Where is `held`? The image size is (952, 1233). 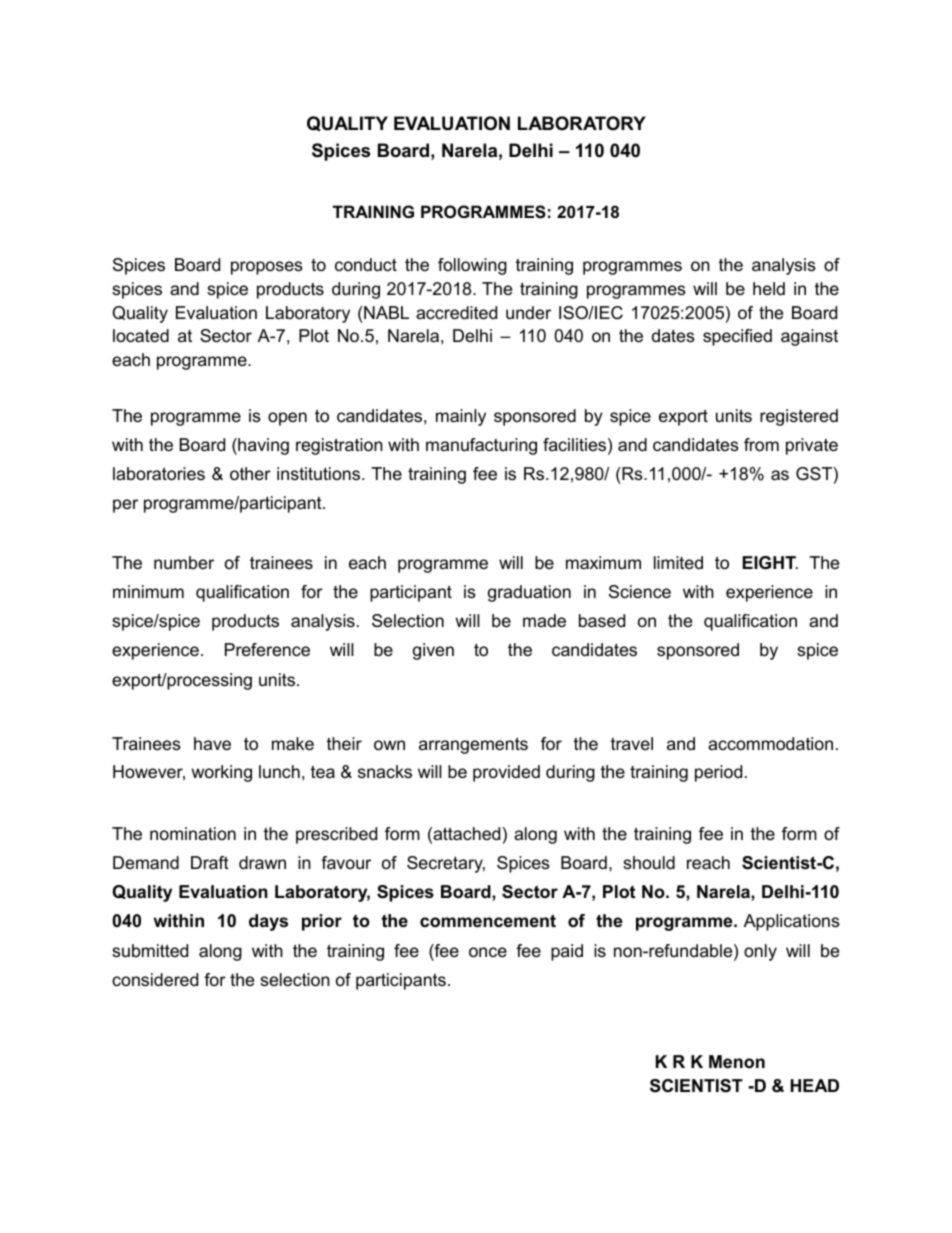
held is located at coordinates (769, 288).
